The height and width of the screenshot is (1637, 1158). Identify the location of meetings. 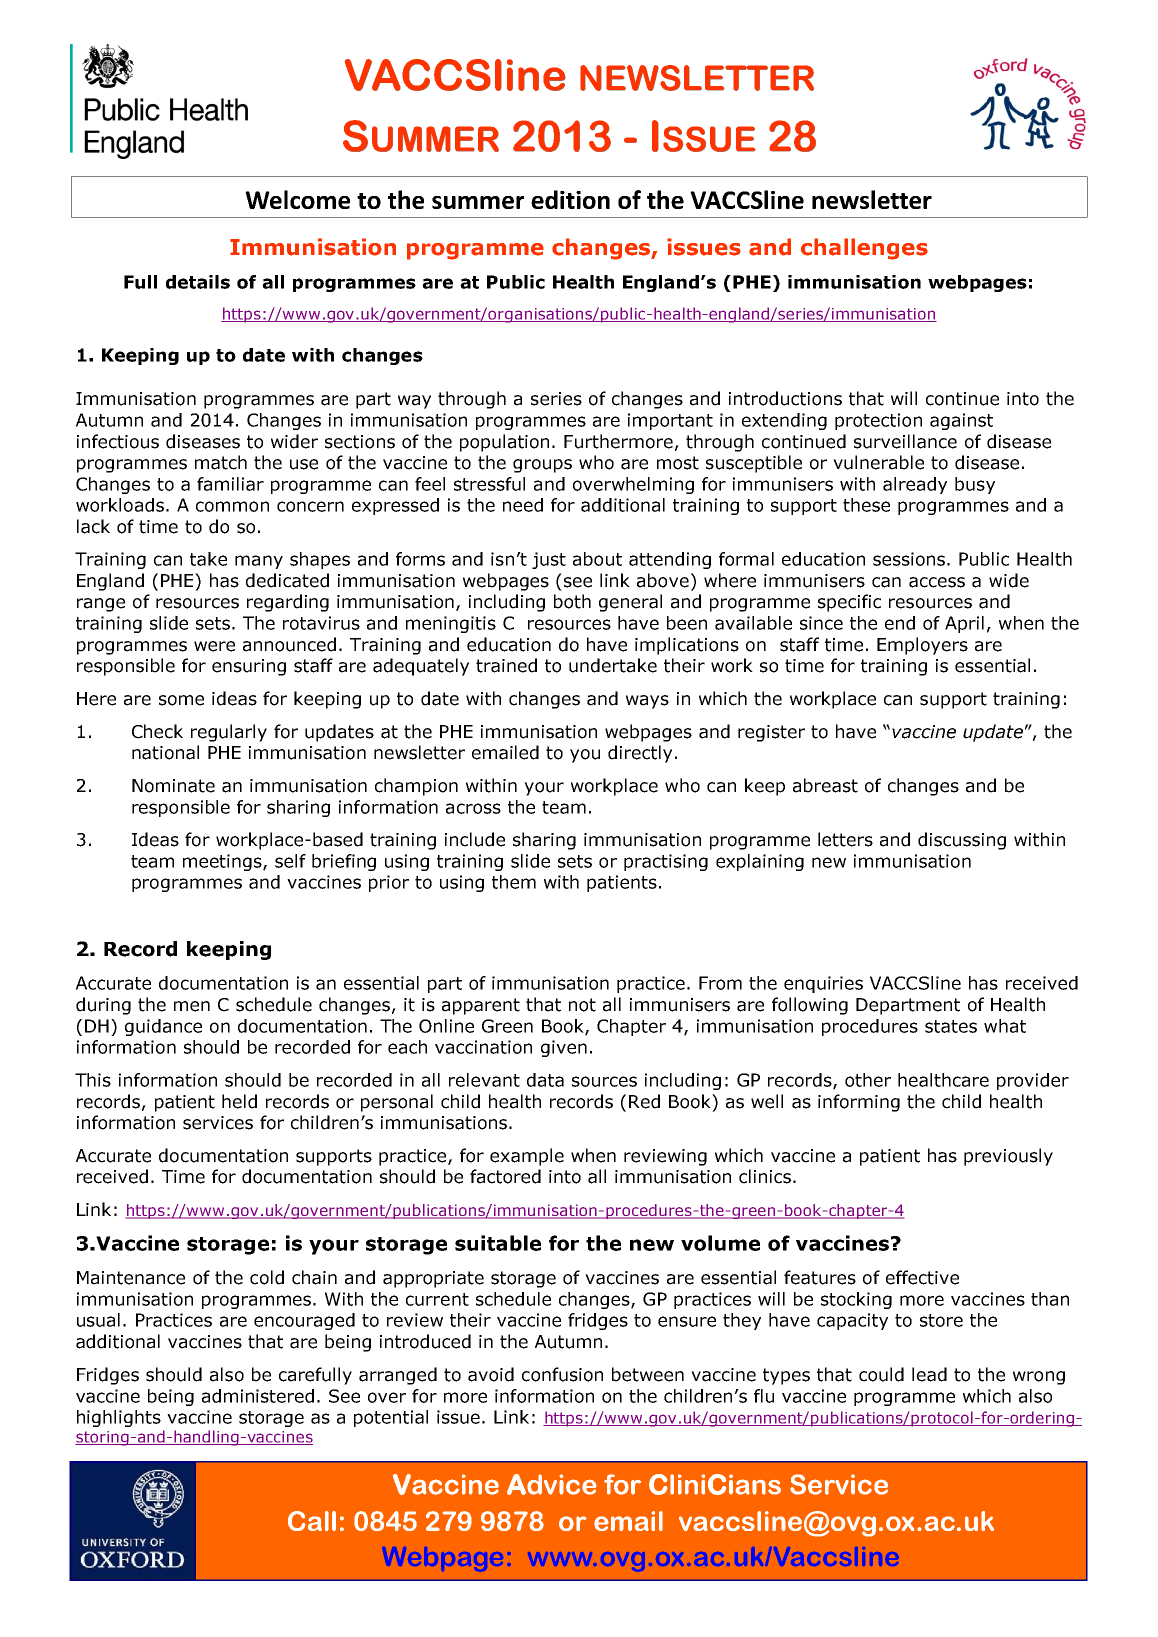
(223, 862).
